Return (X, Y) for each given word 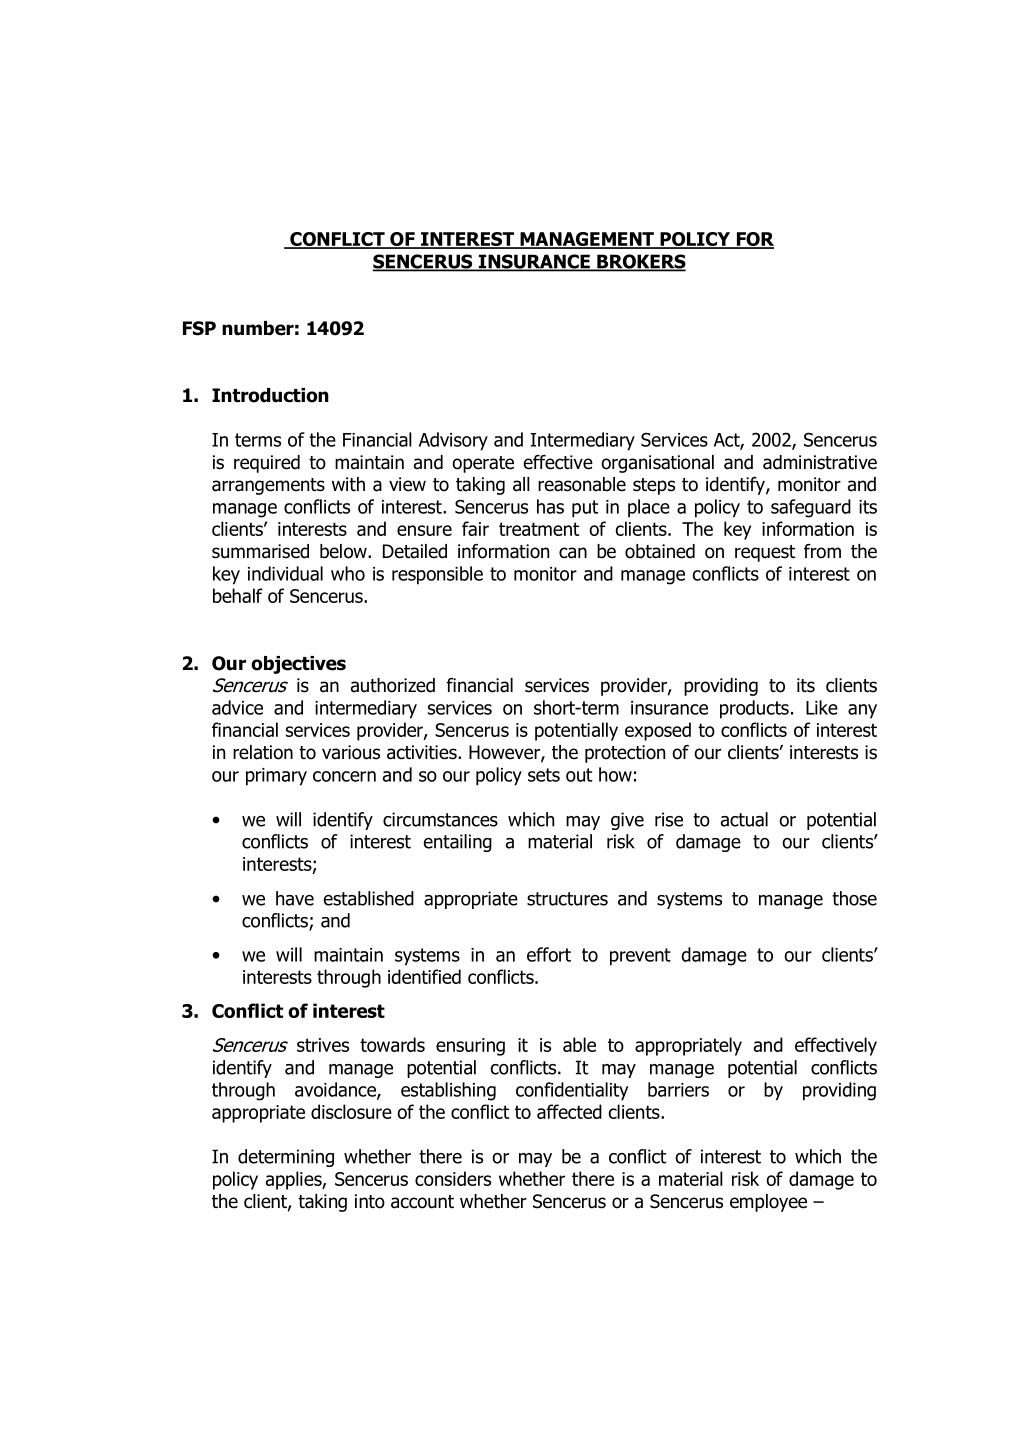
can (573, 553)
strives (323, 1045)
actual (744, 819)
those (854, 898)
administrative (820, 462)
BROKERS (640, 262)
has (550, 506)
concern (344, 776)
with (348, 484)
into (370, 1201)
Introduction (270, 395)
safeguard (811, 508)
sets (544, 775)
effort (549, 954)
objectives (298, 665)
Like (822, 707)
